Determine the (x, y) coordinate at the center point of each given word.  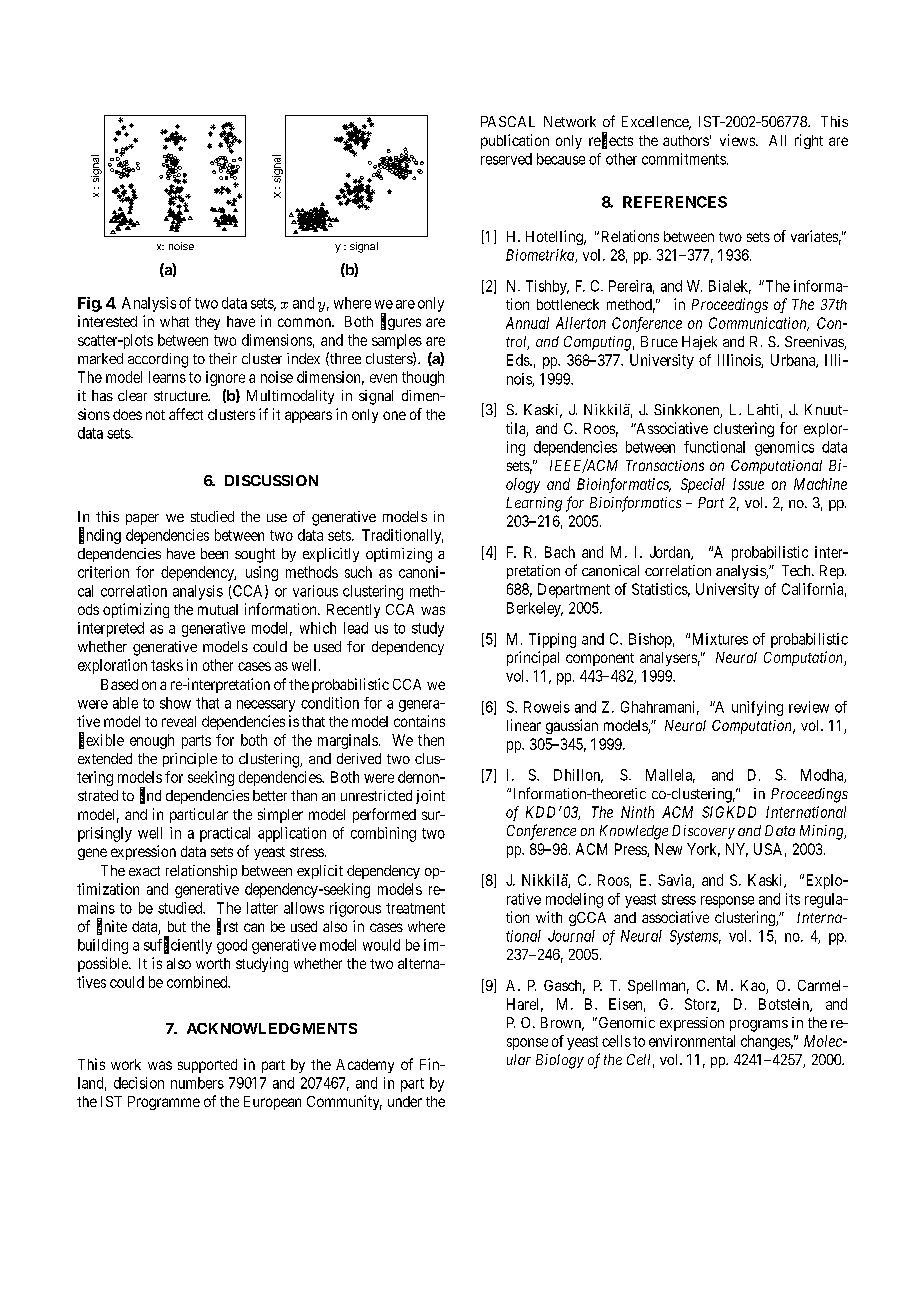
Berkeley (535, 609)
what (174, 321)
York (703, 850)
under (405, 1101)
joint (430, 797)
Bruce (659, 341)
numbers (197, 1083)
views (738, 140)
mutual (218, 609)
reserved (506, 159)
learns (167, 377)
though (423, 378)
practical (225, 834)
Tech (797, 570)
